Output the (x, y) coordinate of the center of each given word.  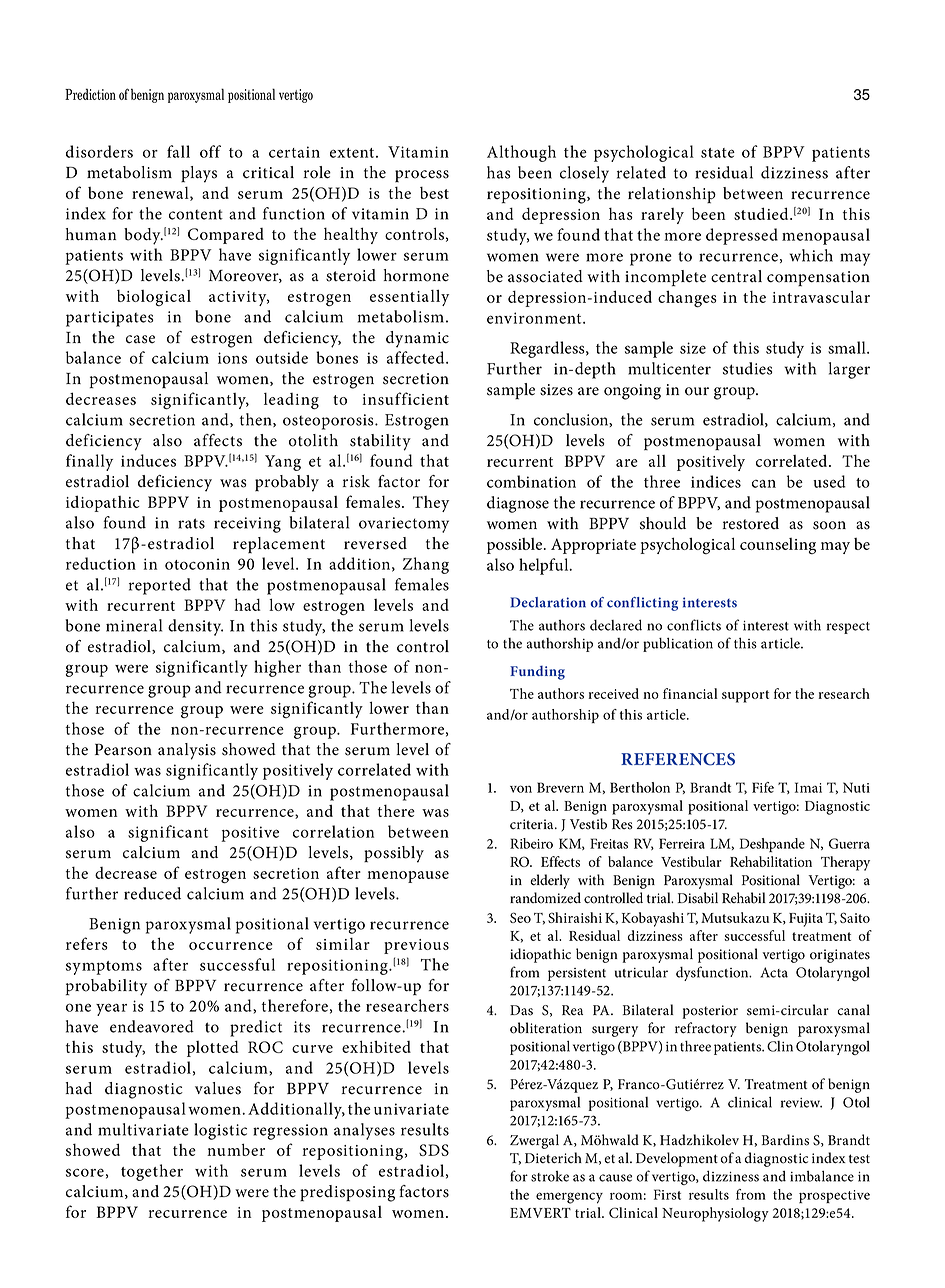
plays (199, 174)
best (434, 193)
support (745, 696)
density (195, 627)
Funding (537, 673)
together (152, 1172)
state (718, 153)
